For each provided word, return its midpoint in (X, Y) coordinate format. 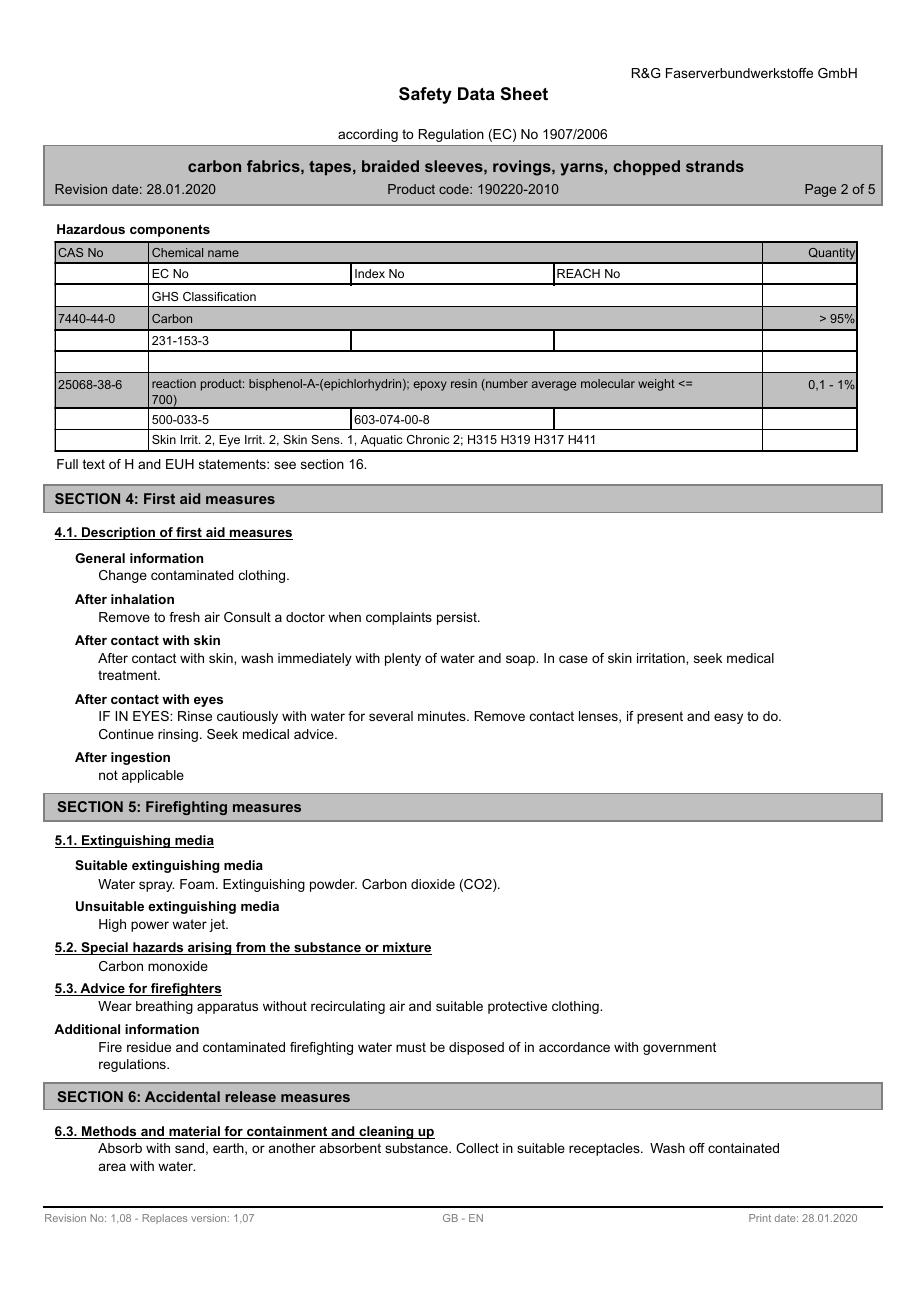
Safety (425, 95)
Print (760, 1218)
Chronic (428, 439)
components (170, 230)
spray (156, 886)
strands (715, 166)
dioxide (433, 884)
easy (728, 718)
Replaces (165, 1219)
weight (656, 385)
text (94, 464)
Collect (477, 1148)
